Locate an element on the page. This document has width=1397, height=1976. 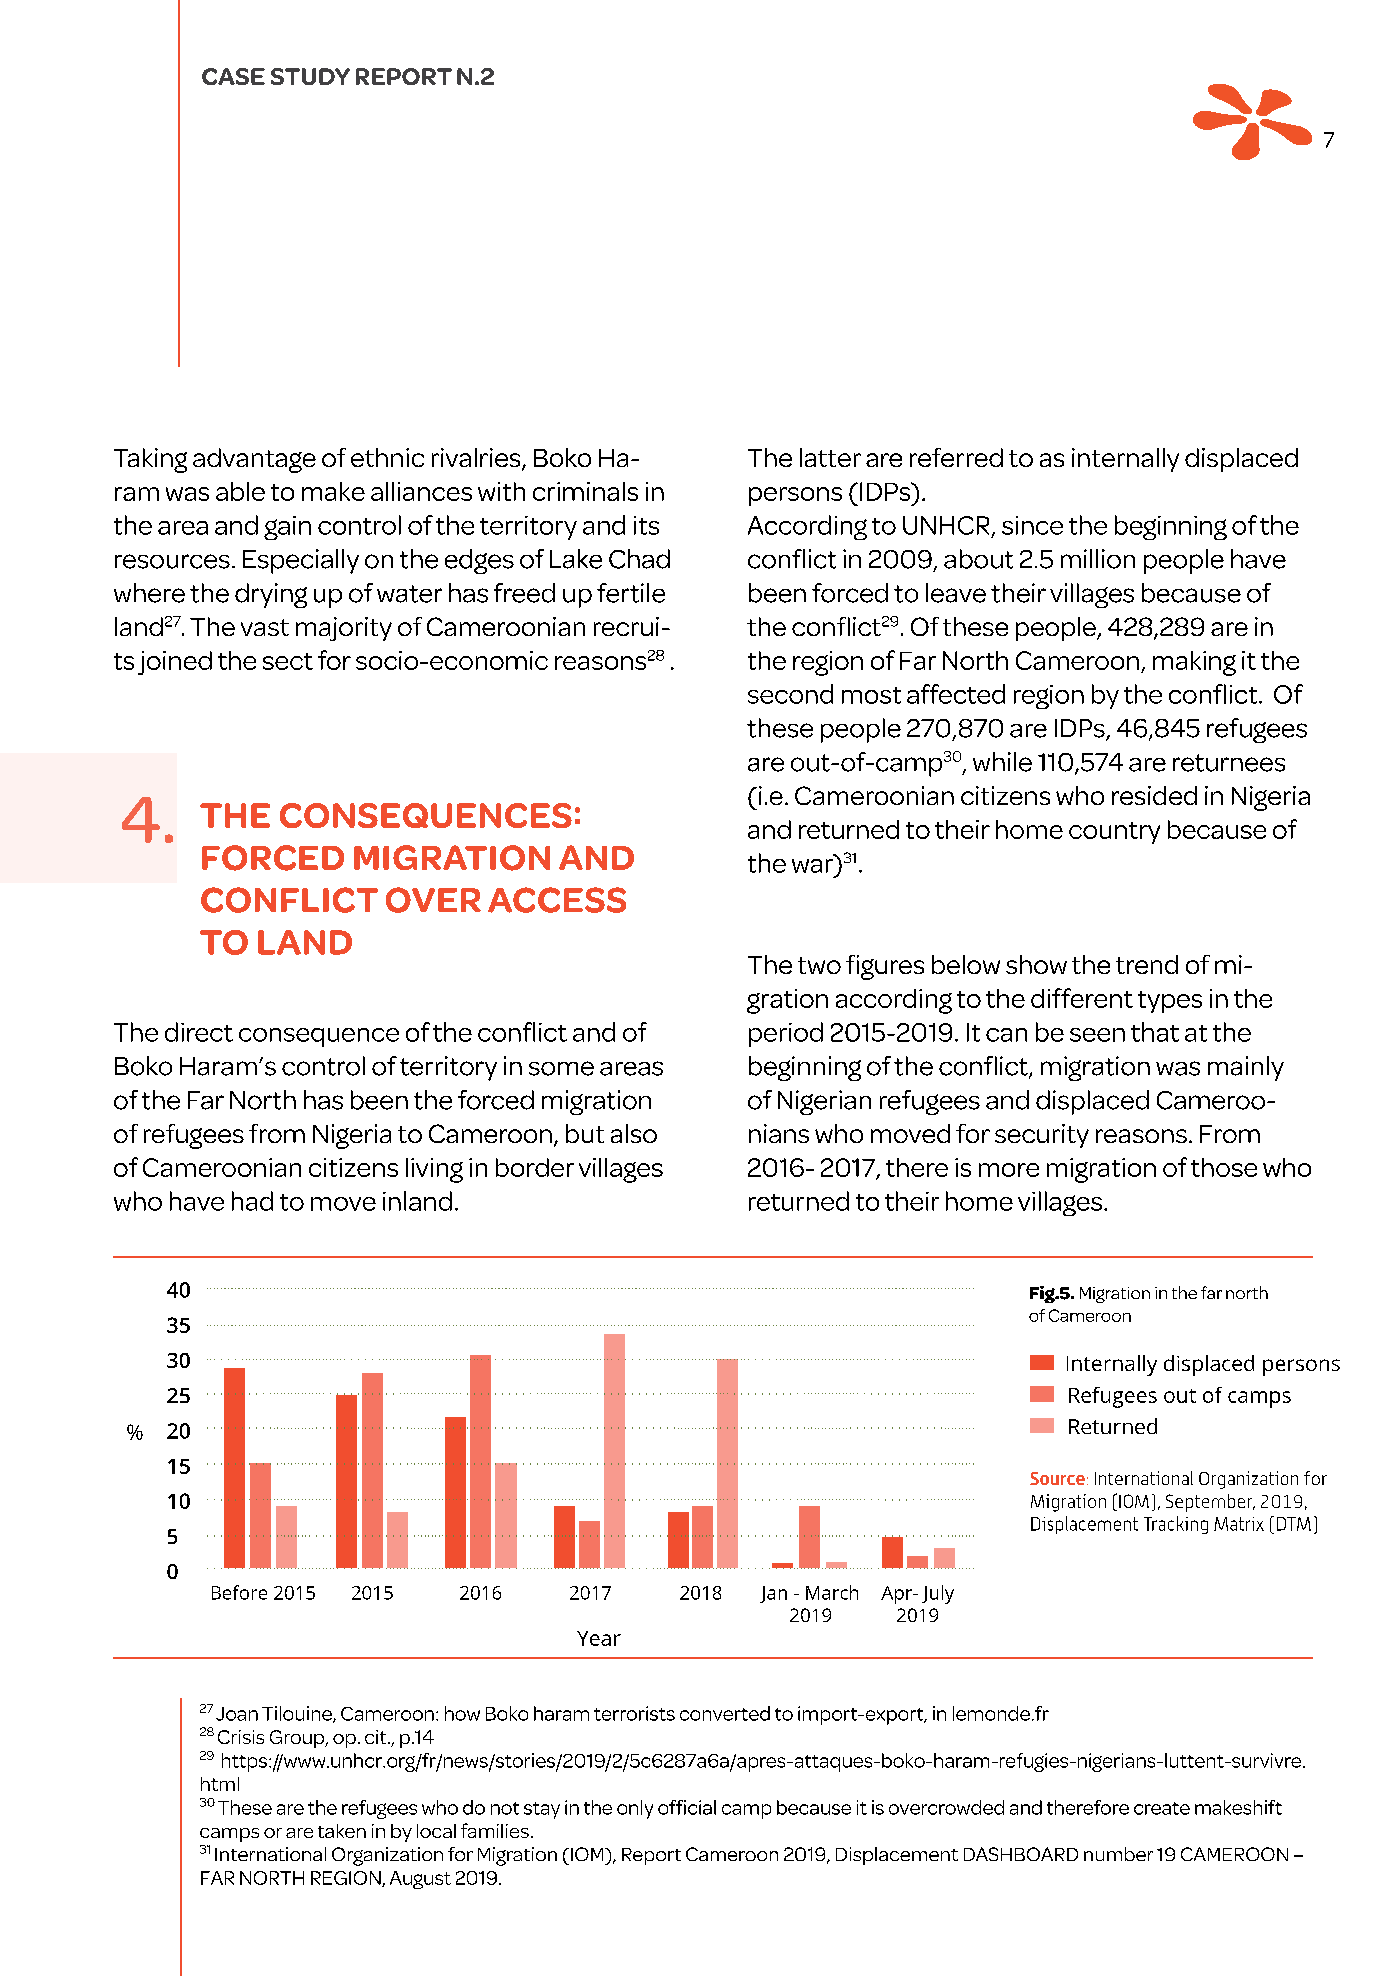
create is located at coordinates (1162, 1808).
